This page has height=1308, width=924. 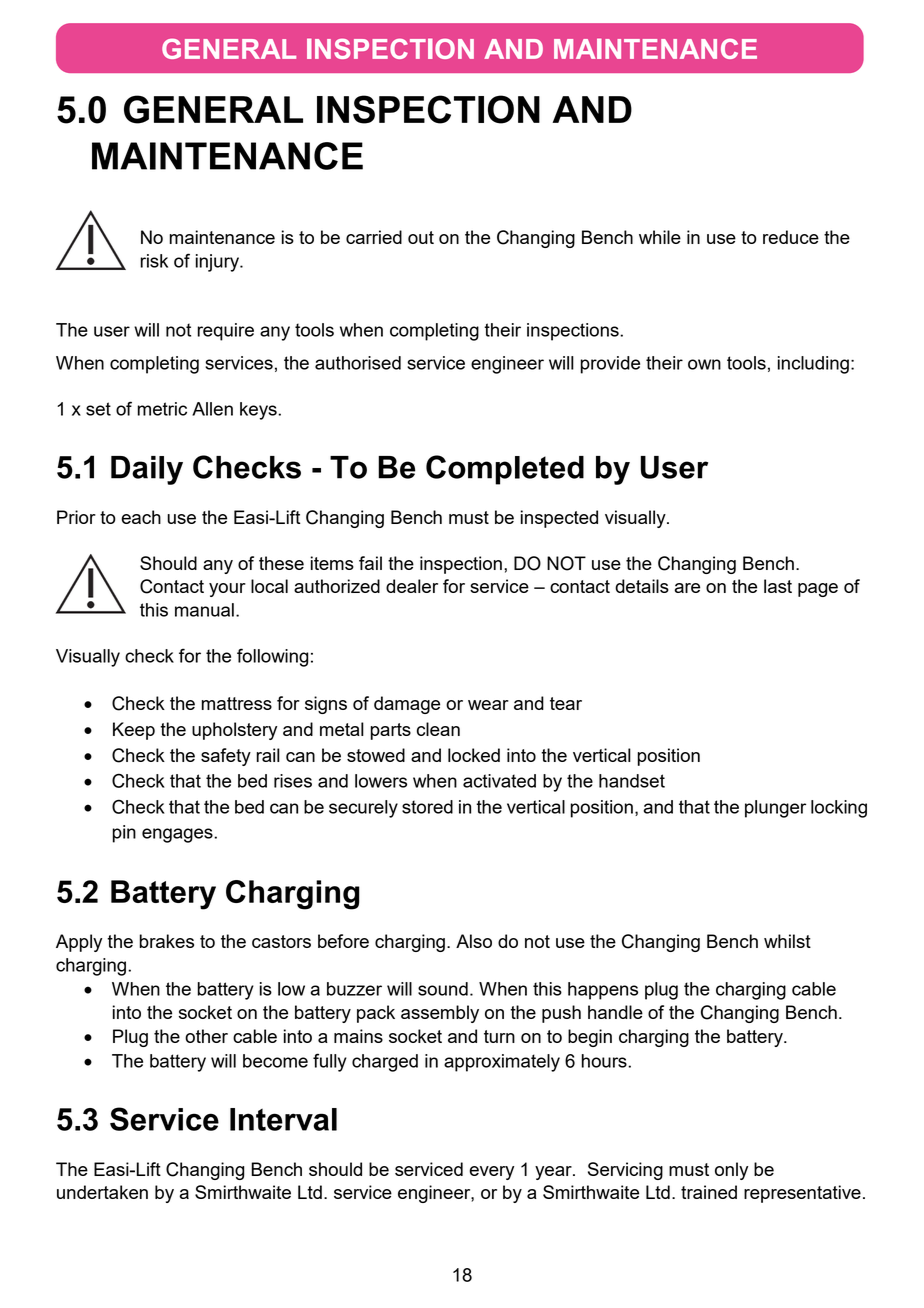 What do you see at coordinates (154, 261) in the page?
I see `risk` at bounding box center [154, 261].
